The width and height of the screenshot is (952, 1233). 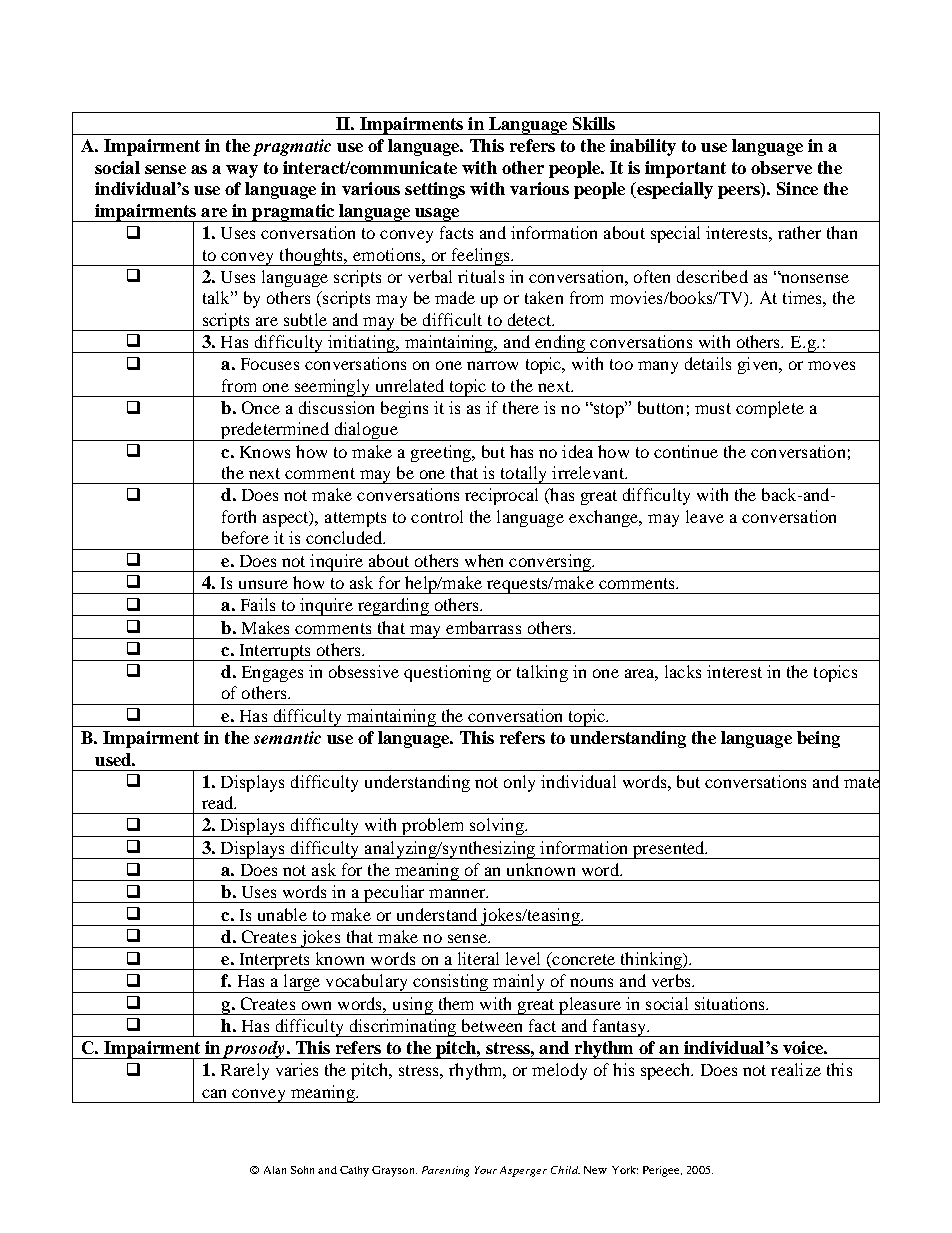 What do you see at coordinates (458, 893) in the screenshot?
I see `manner` at bounding box center [458, 893].
